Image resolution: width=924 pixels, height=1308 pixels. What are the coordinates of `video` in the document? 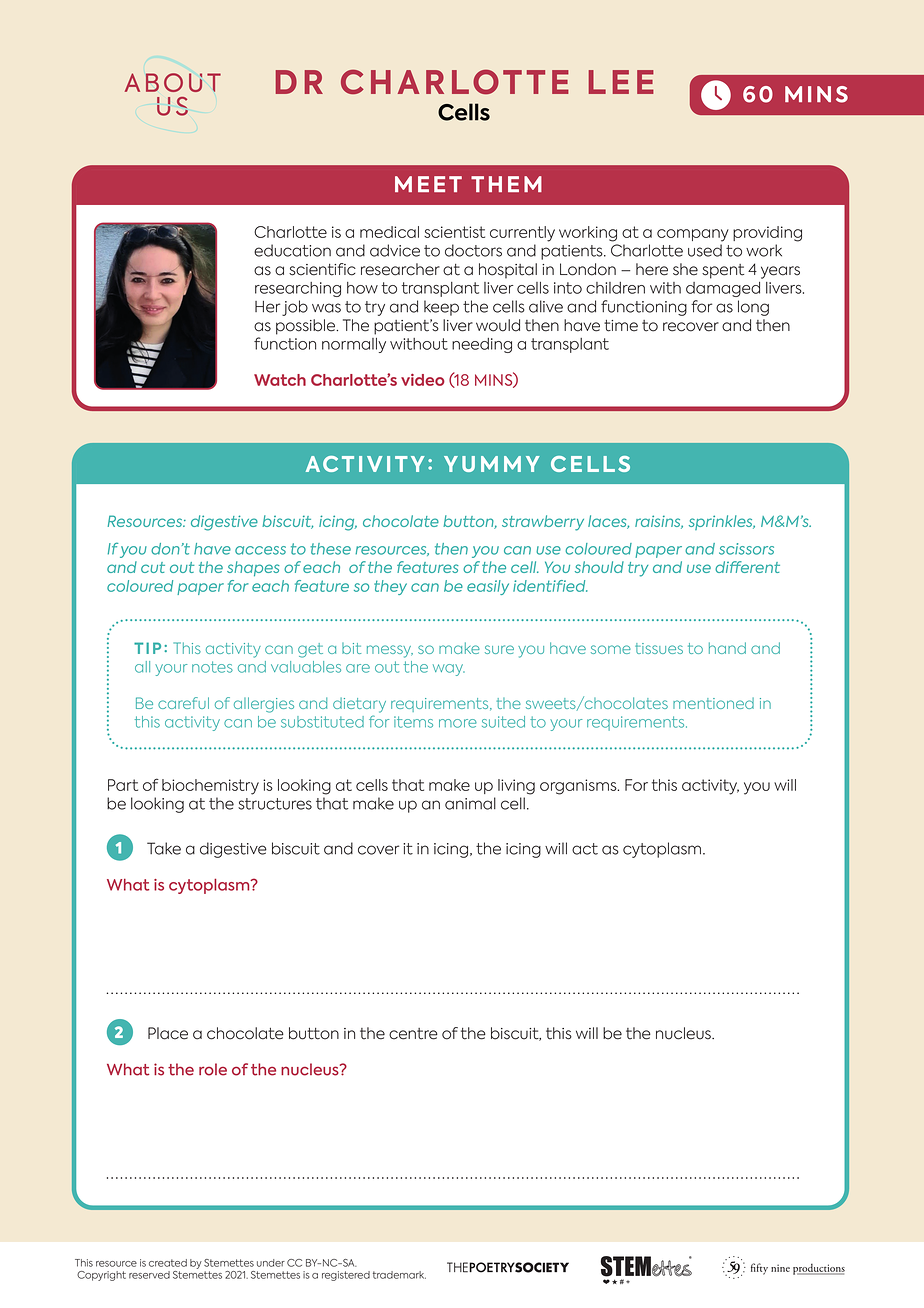 It's located at (423, 379).
